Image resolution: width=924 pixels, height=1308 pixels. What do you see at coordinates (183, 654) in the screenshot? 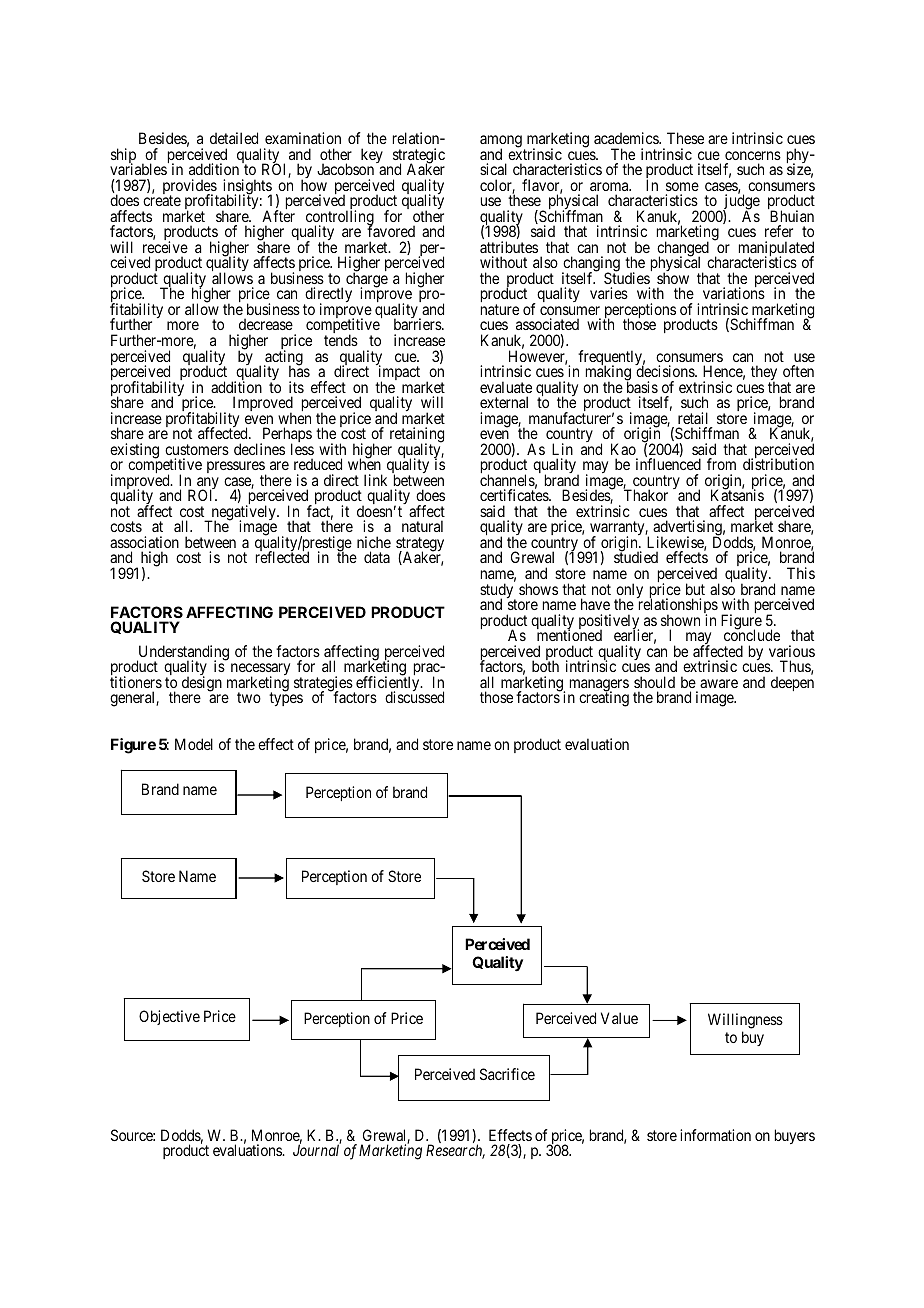
I see `Understanding` at bounding box center [183, 654].
